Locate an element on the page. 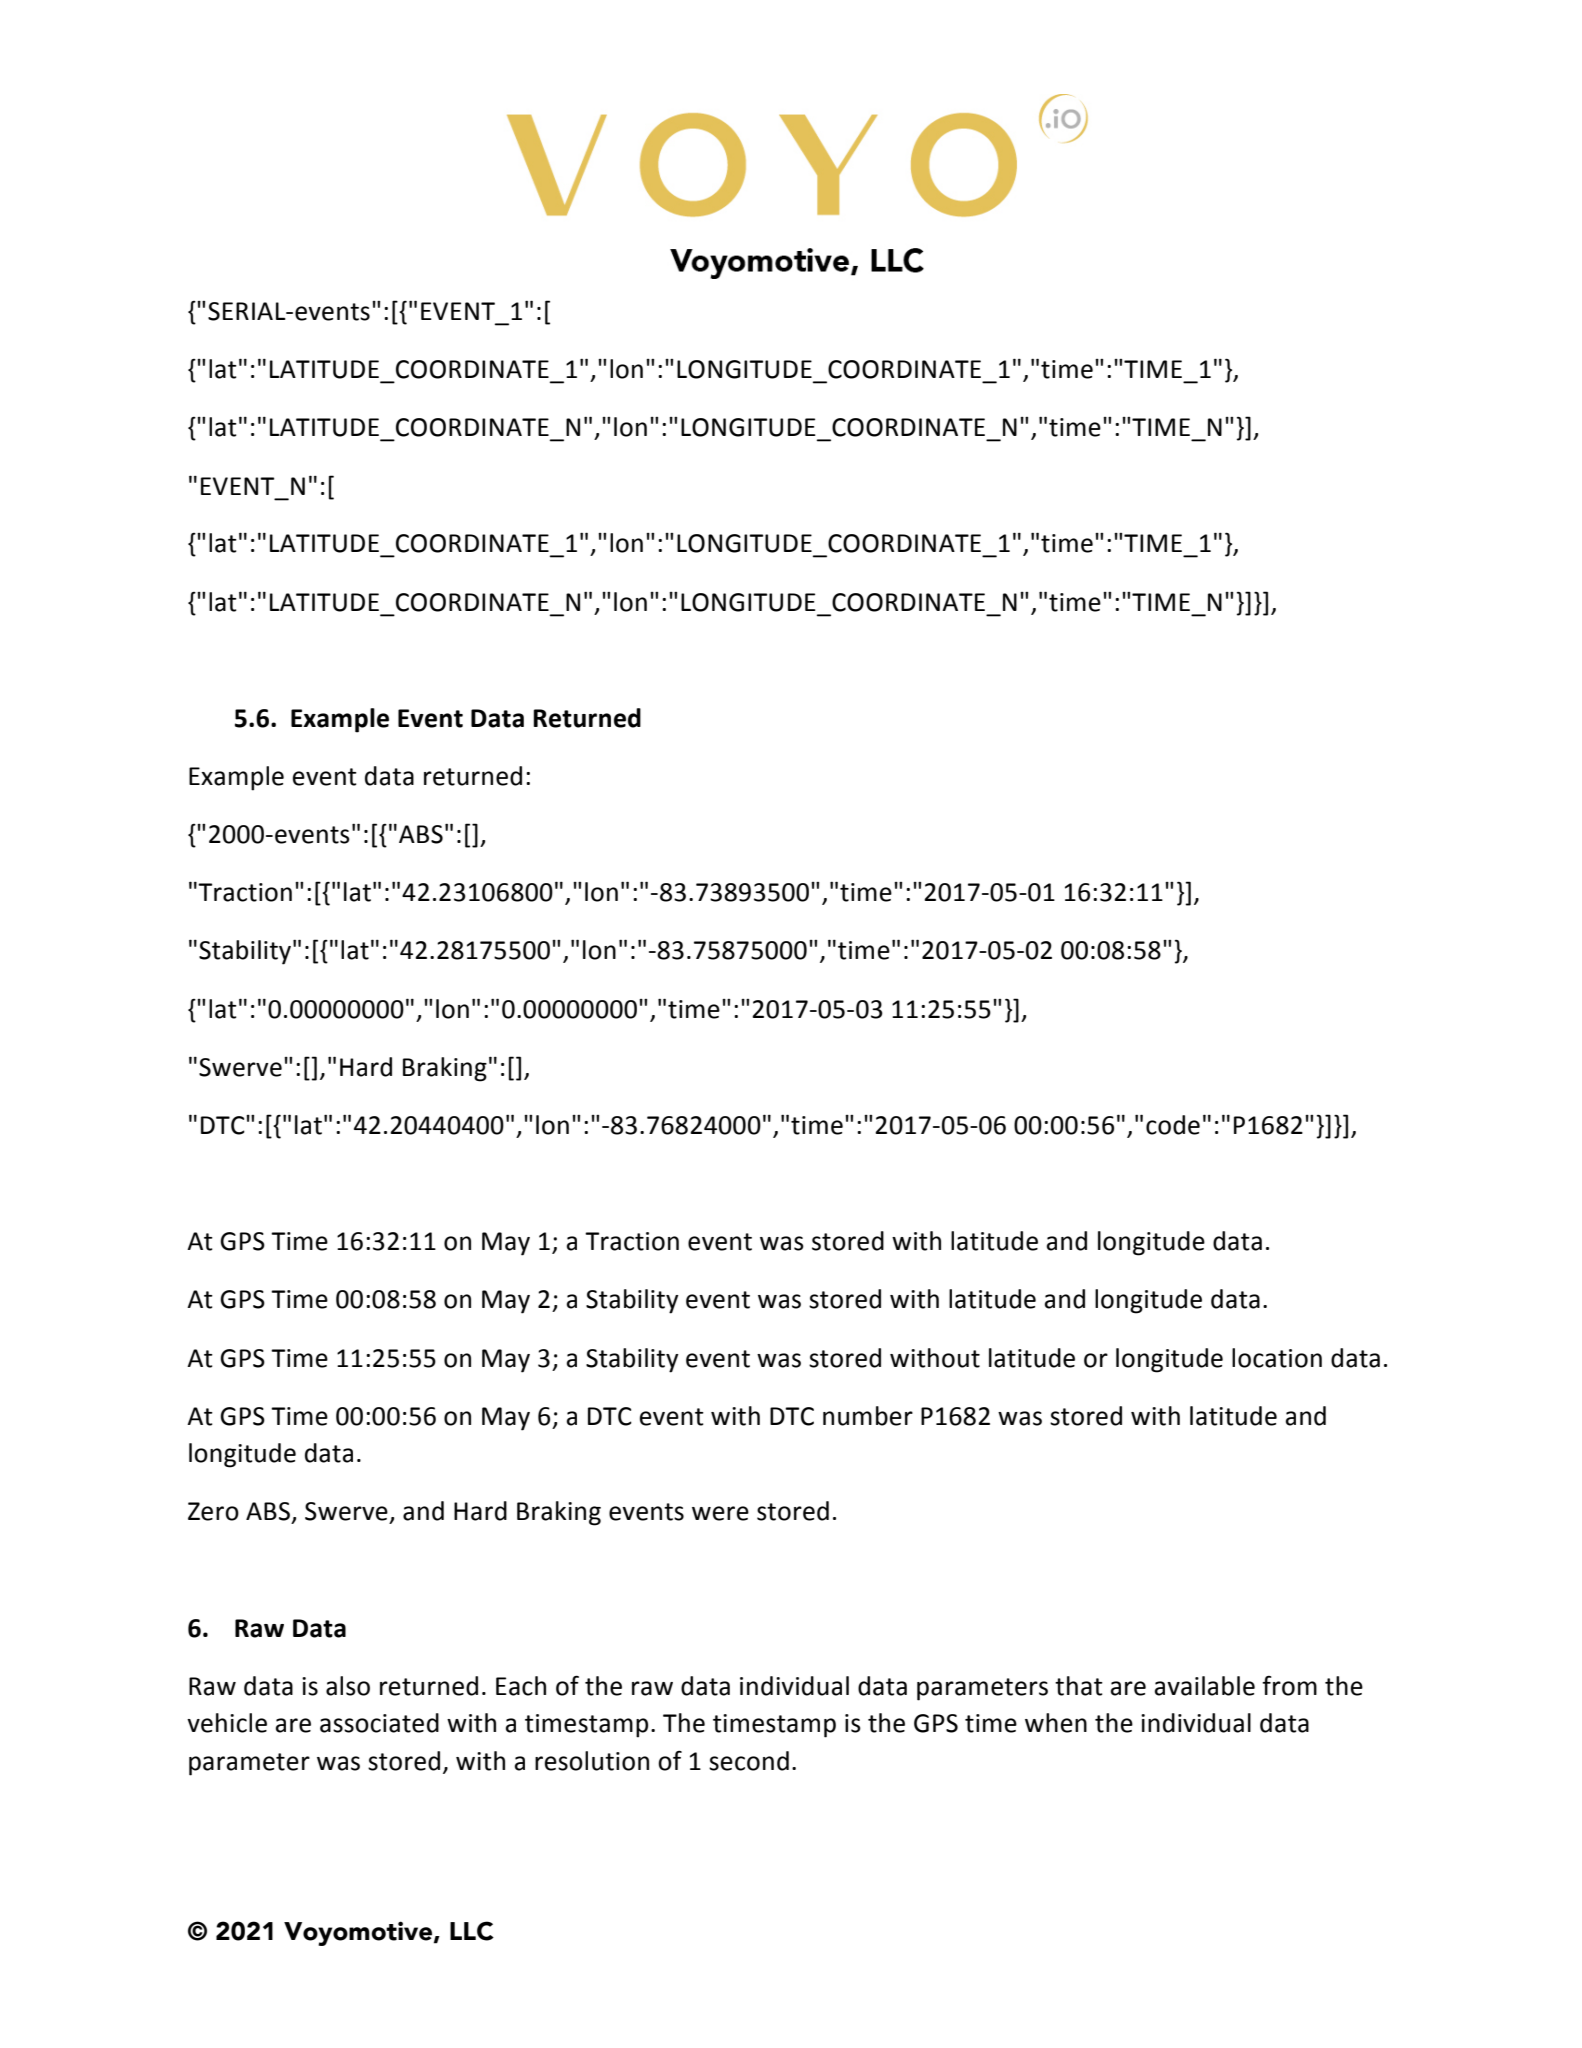  resolution is located at coordinates (592, 1761).
